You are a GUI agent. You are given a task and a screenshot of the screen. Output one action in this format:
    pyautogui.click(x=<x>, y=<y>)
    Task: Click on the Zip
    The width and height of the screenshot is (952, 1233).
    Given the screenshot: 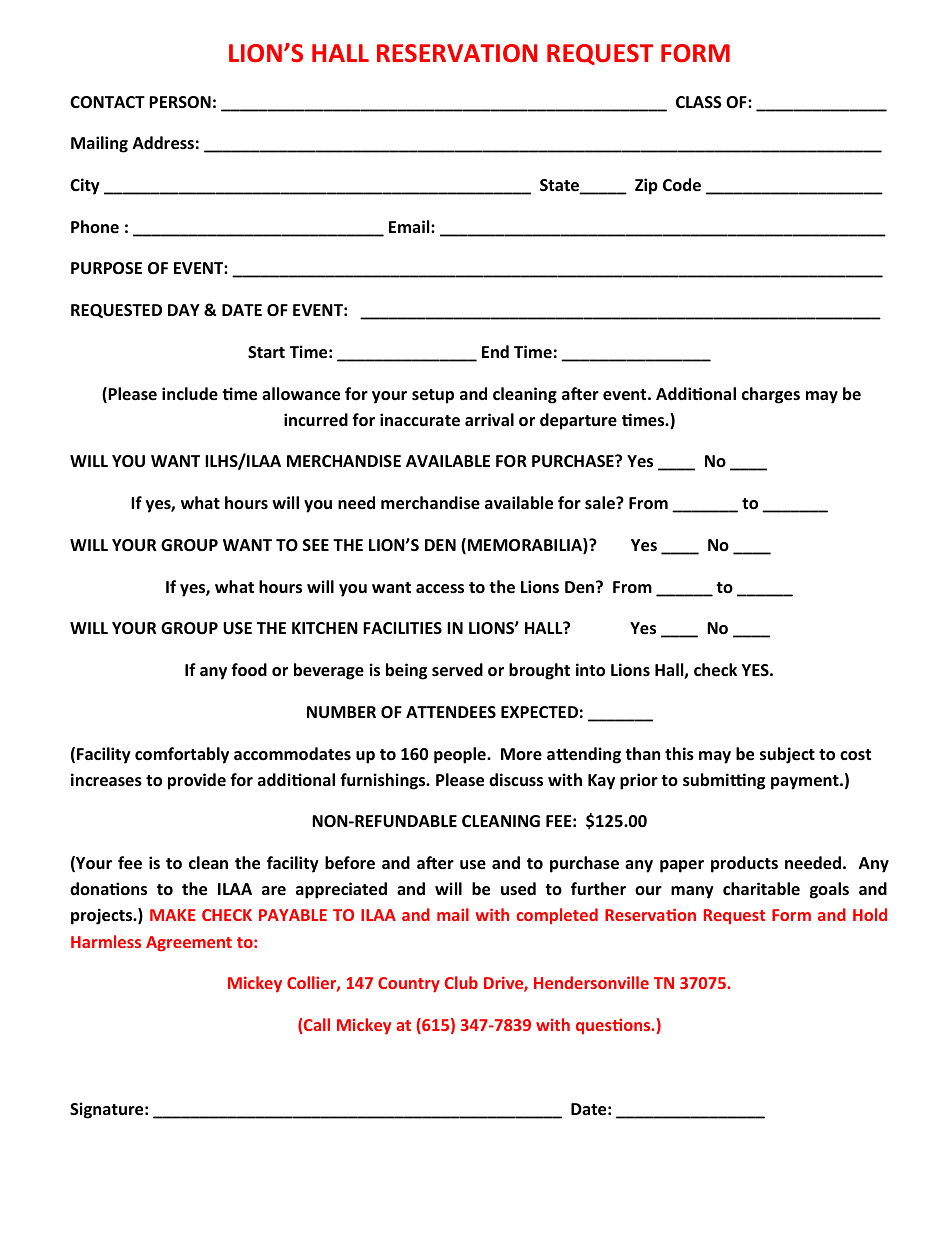 What is the action you would take?
    pyautogui.click(x=646, y=186)
